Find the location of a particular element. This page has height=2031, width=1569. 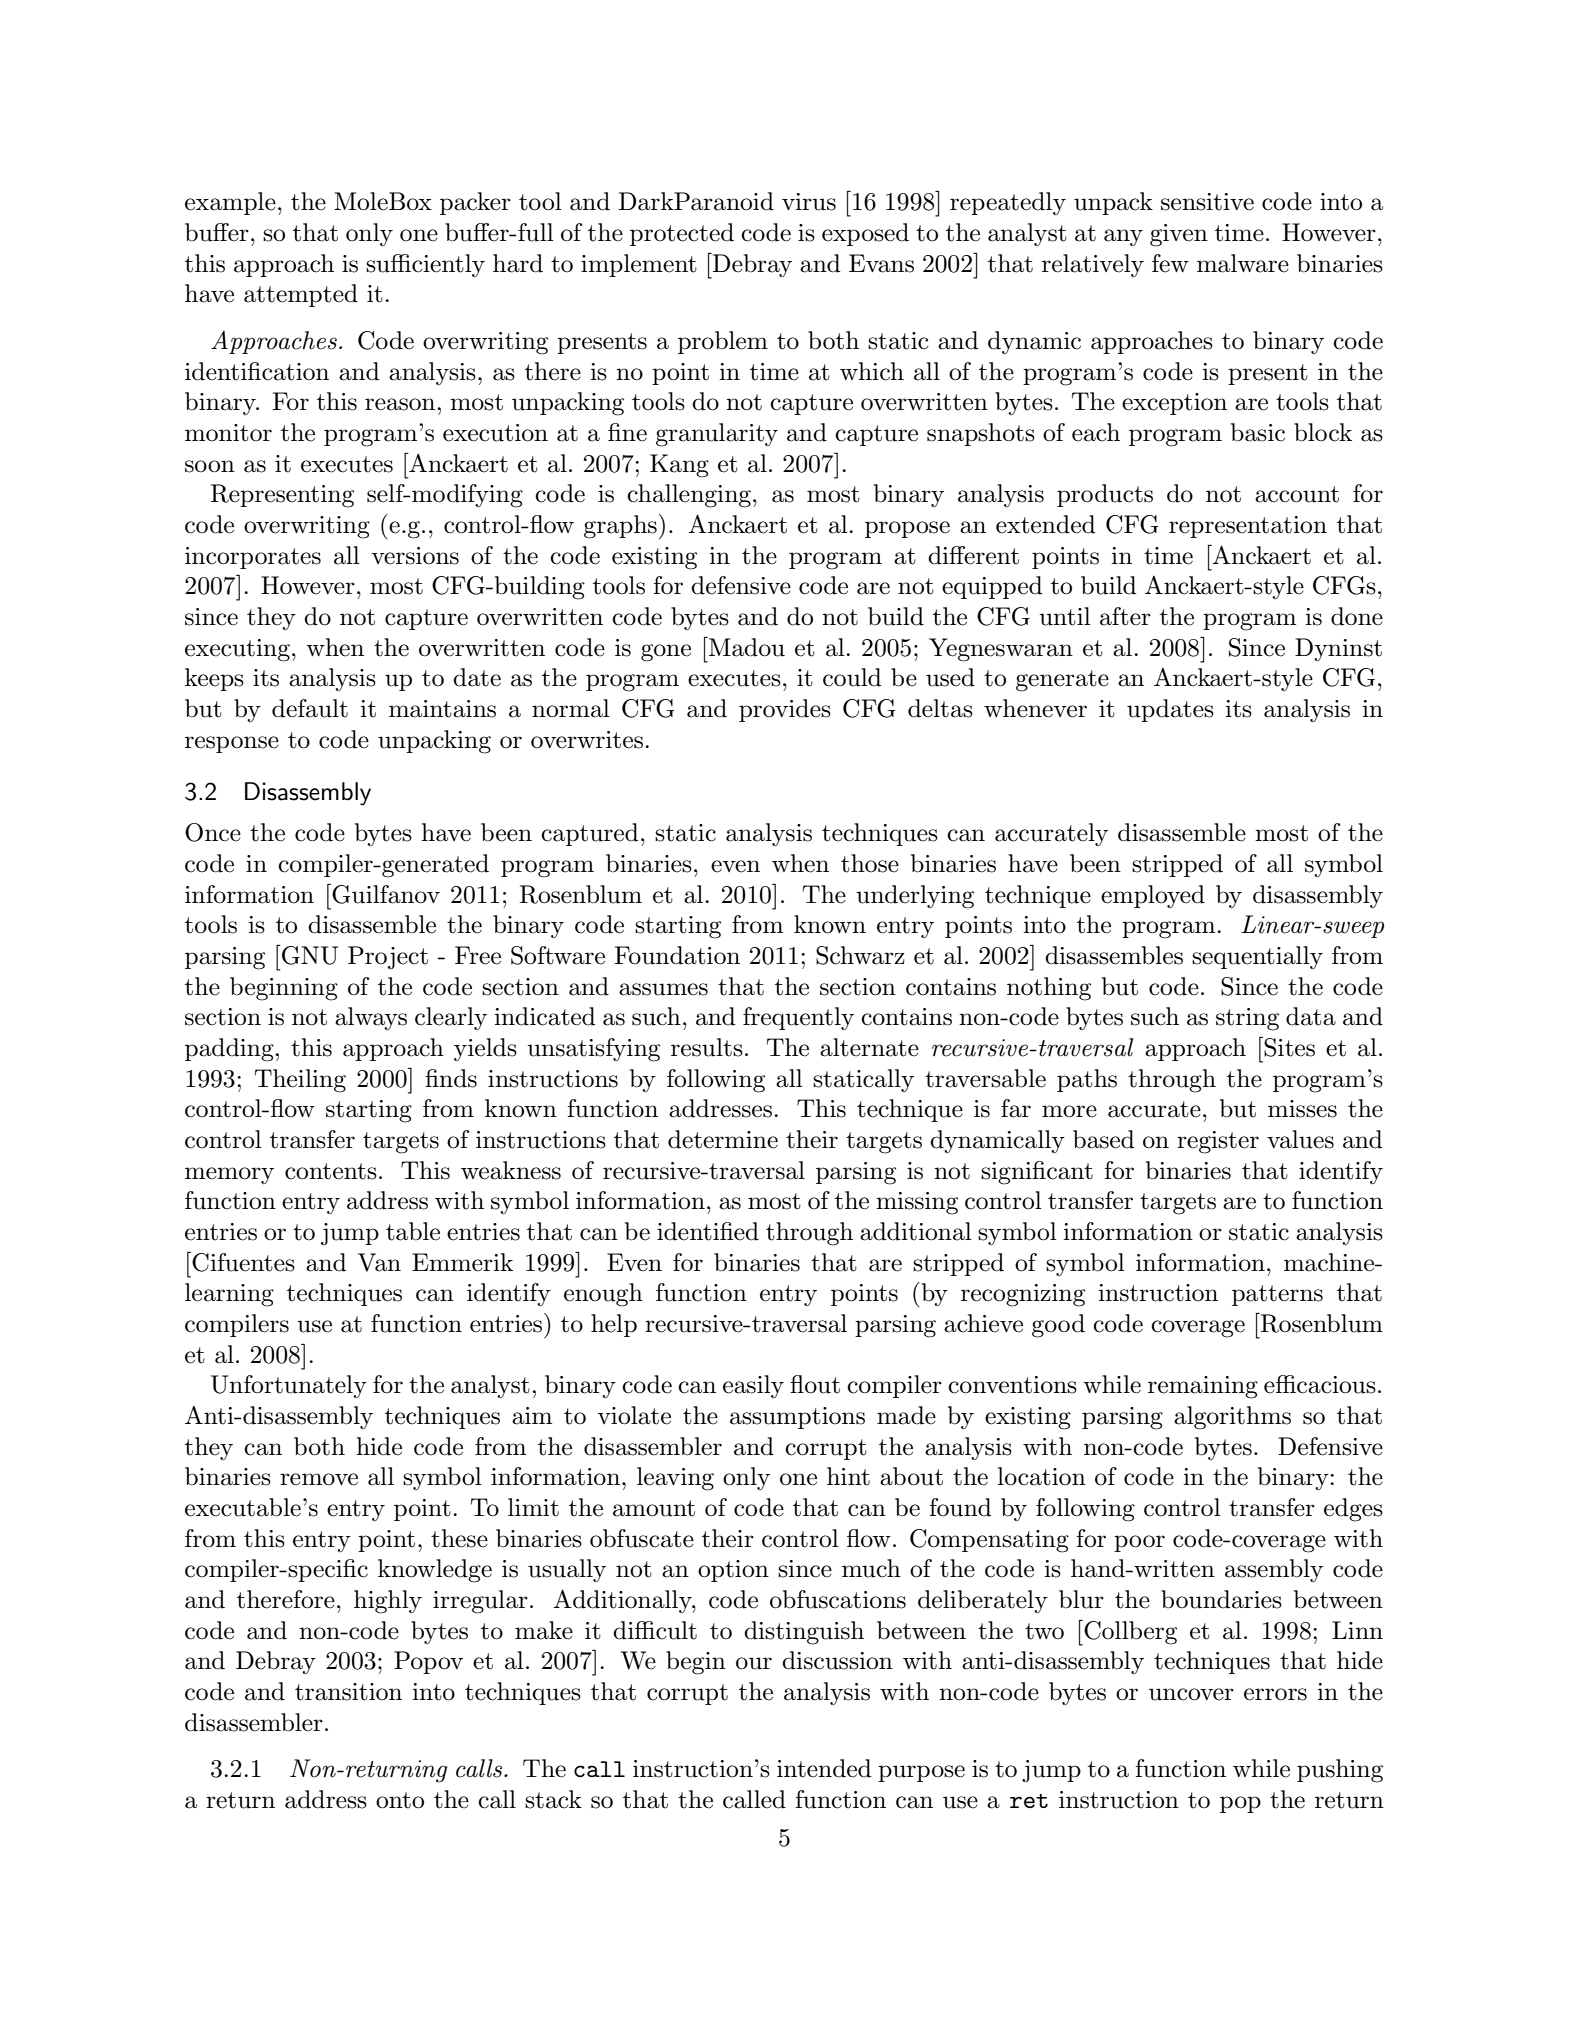

onto is located at coordinates (400, 1800).
